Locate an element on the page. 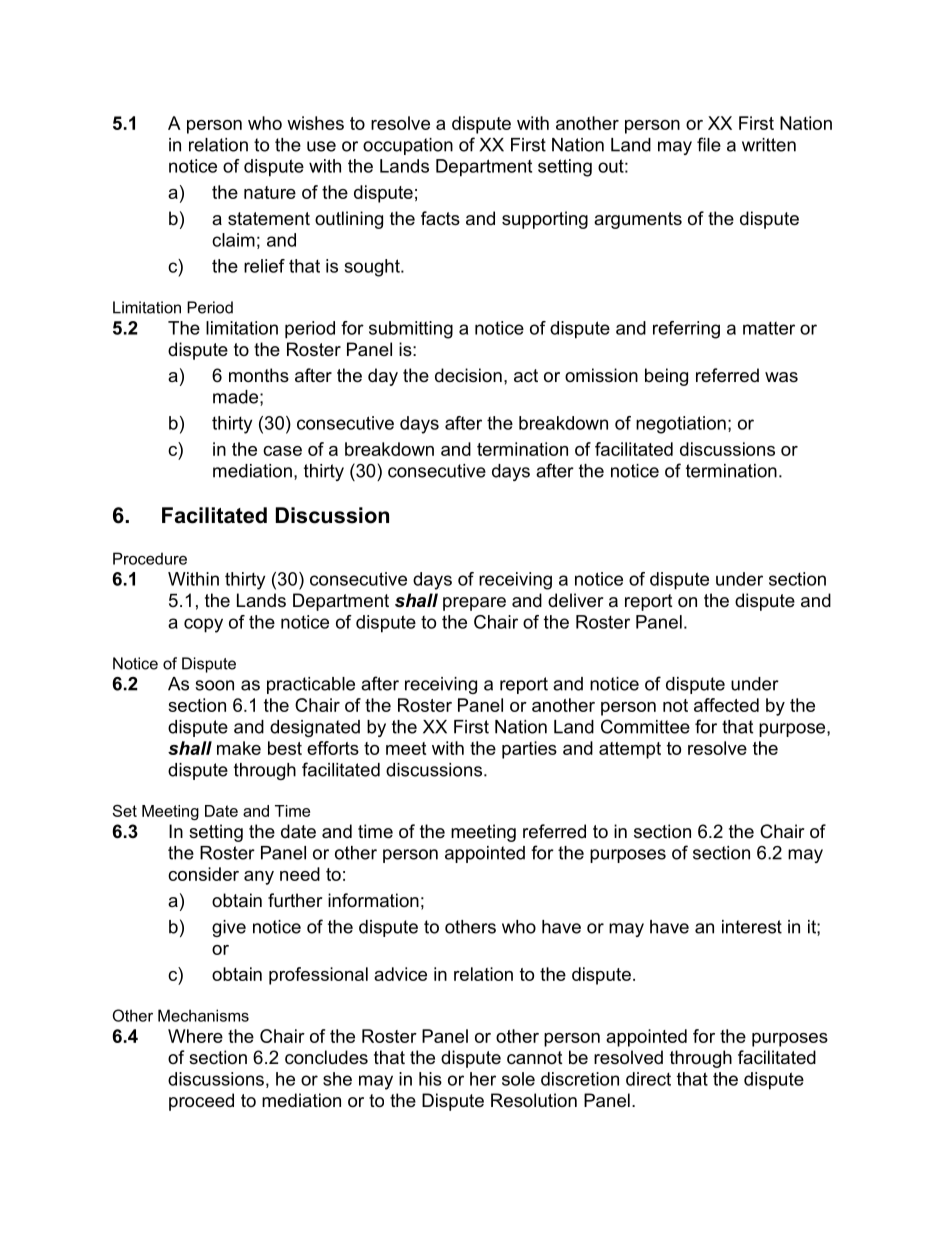 The image size is (952, 1233). nature is located at coordinates (270, 192).
